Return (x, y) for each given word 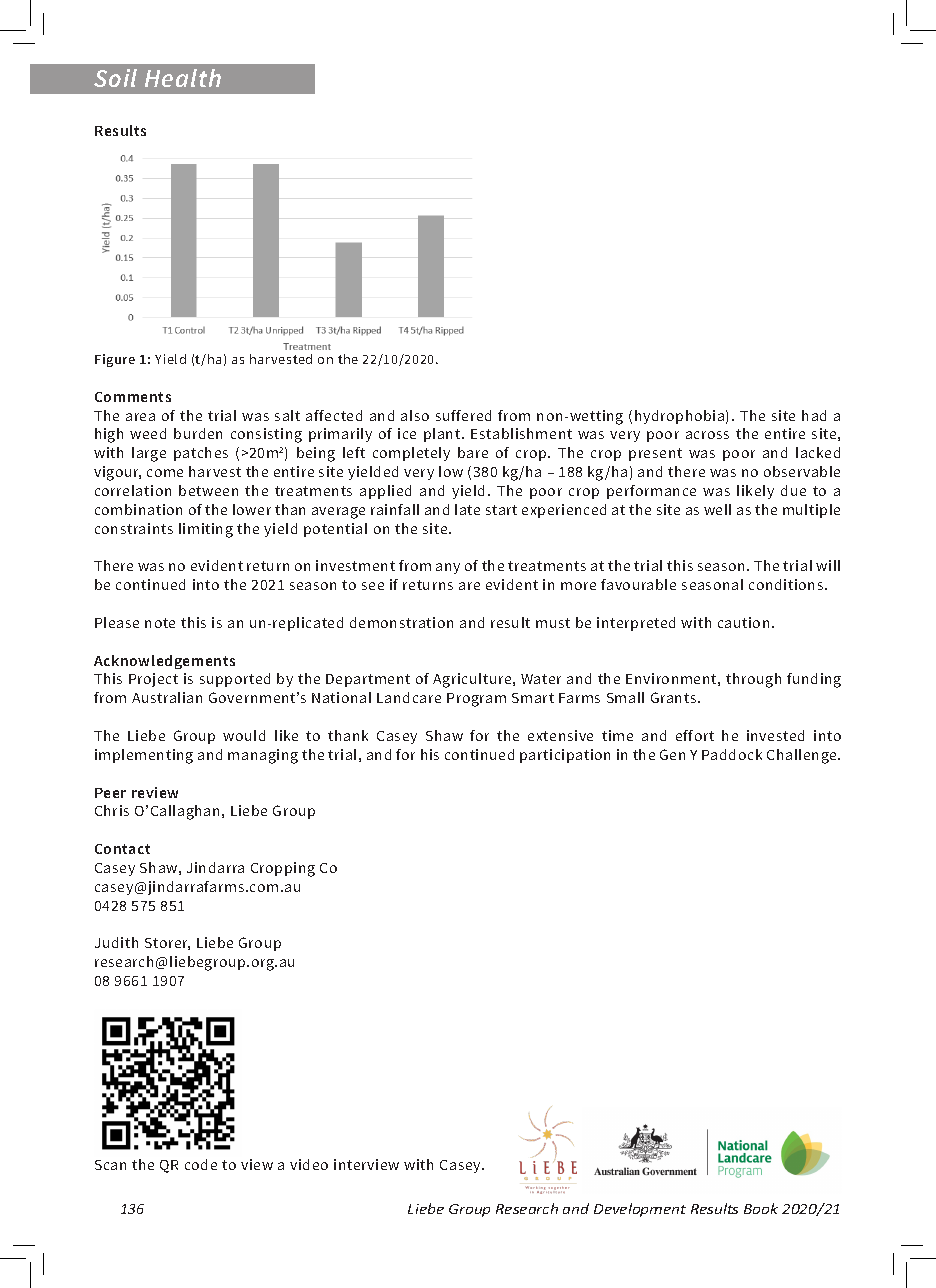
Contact (122, 849)
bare (473, 452)
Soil (115, 78)
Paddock (732, 754)
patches (201, 454)
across (707, 435)
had (814, 415)
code (201, 1164)
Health (183, 78)
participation (565, 756)
